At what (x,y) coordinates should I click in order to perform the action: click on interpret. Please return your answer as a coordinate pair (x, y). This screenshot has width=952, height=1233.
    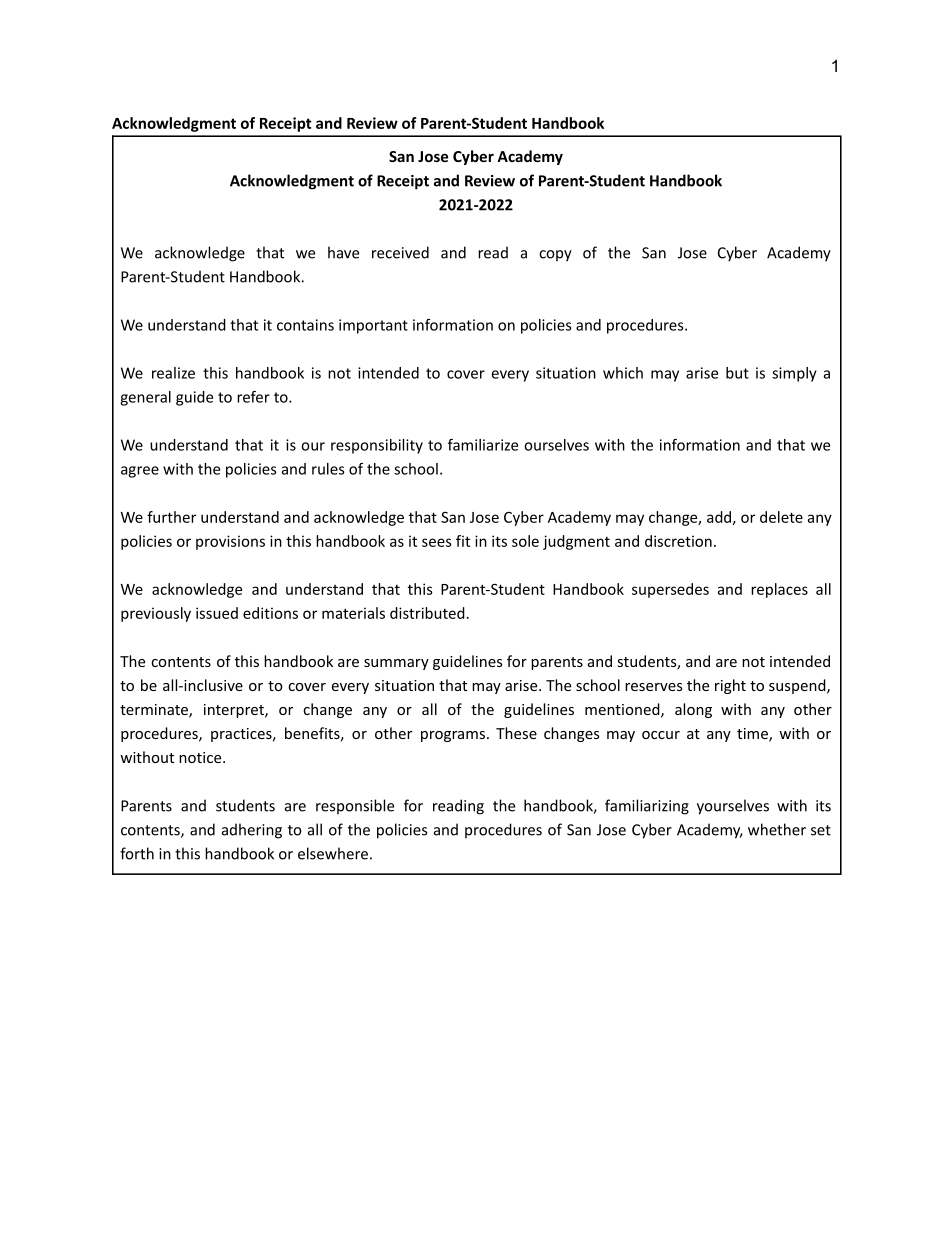
    Looking at the image, I should click on (235, 711).
